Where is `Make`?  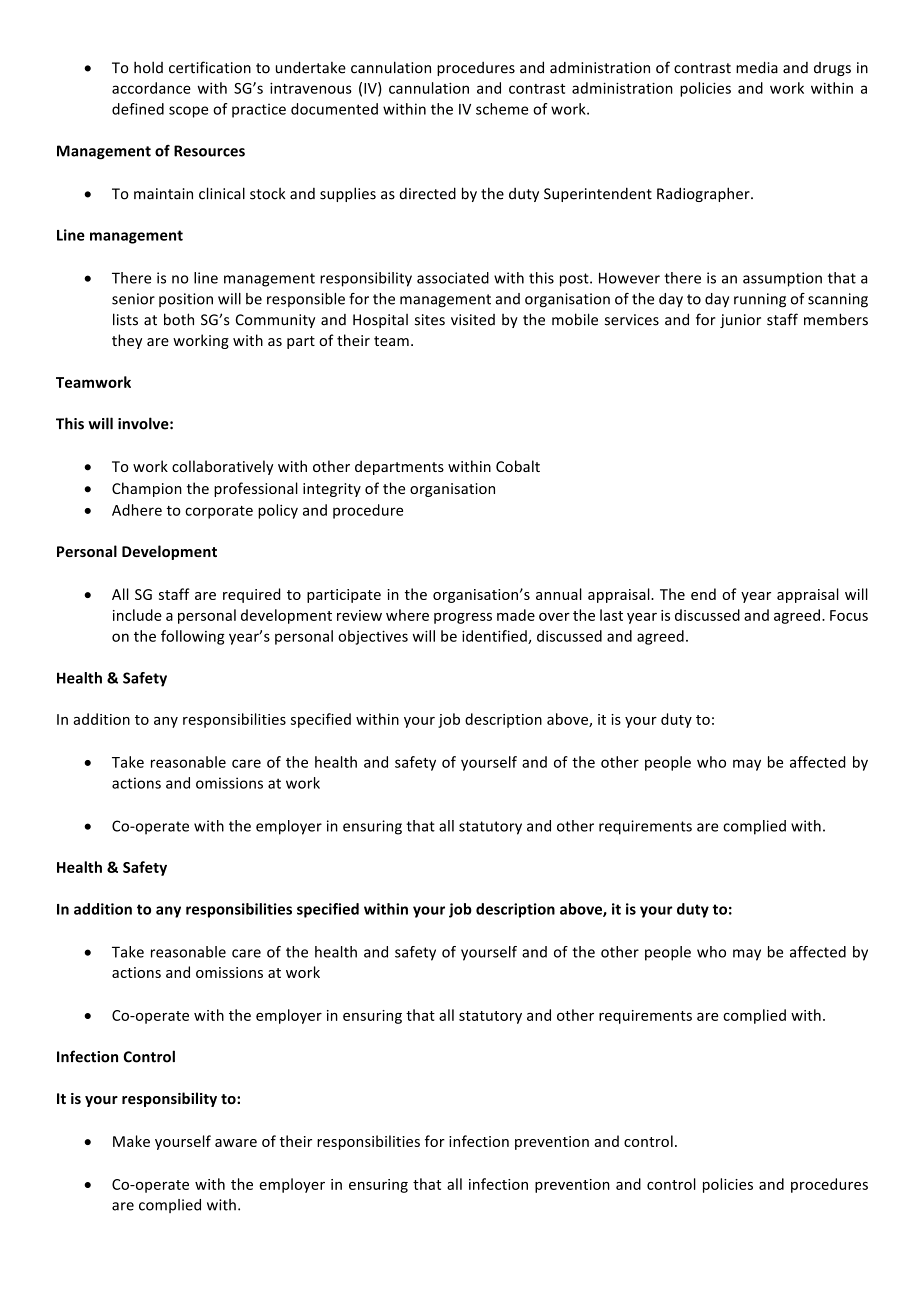 Make is located at coordinates (131, 1141).
